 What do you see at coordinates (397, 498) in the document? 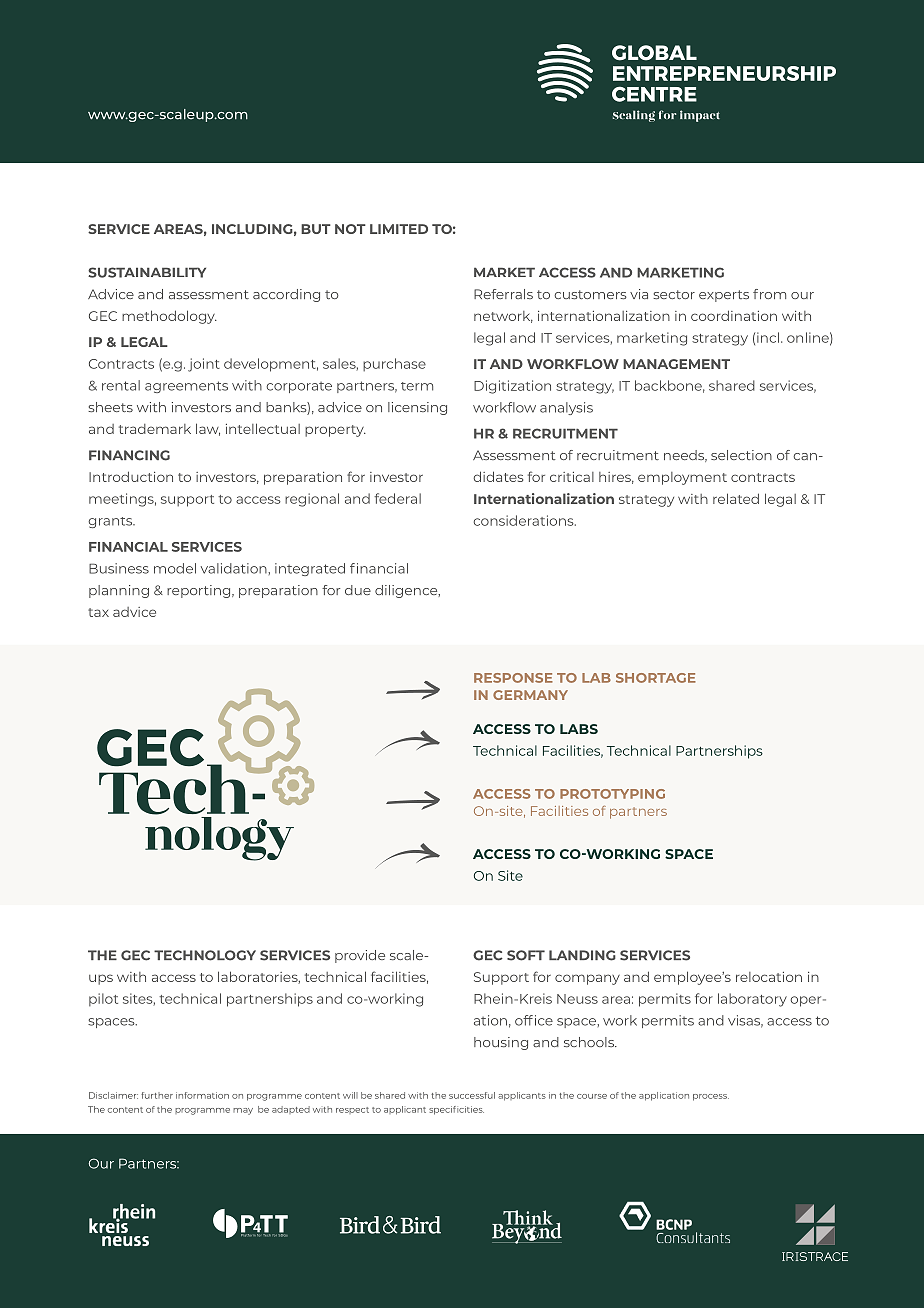
I see `federal` at bounding box center [397, 498].
